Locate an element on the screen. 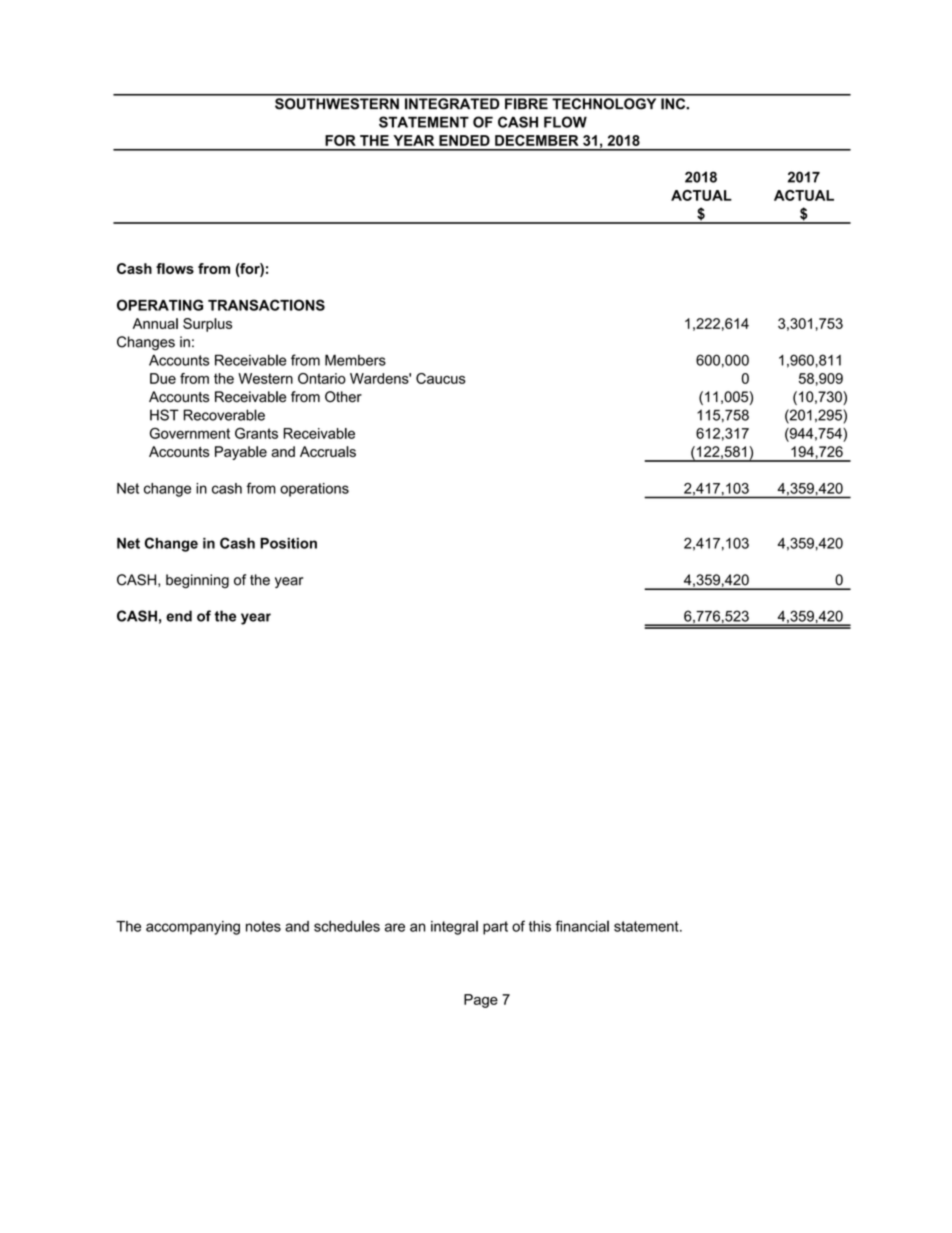  this is located at coordinates (540, 926).
